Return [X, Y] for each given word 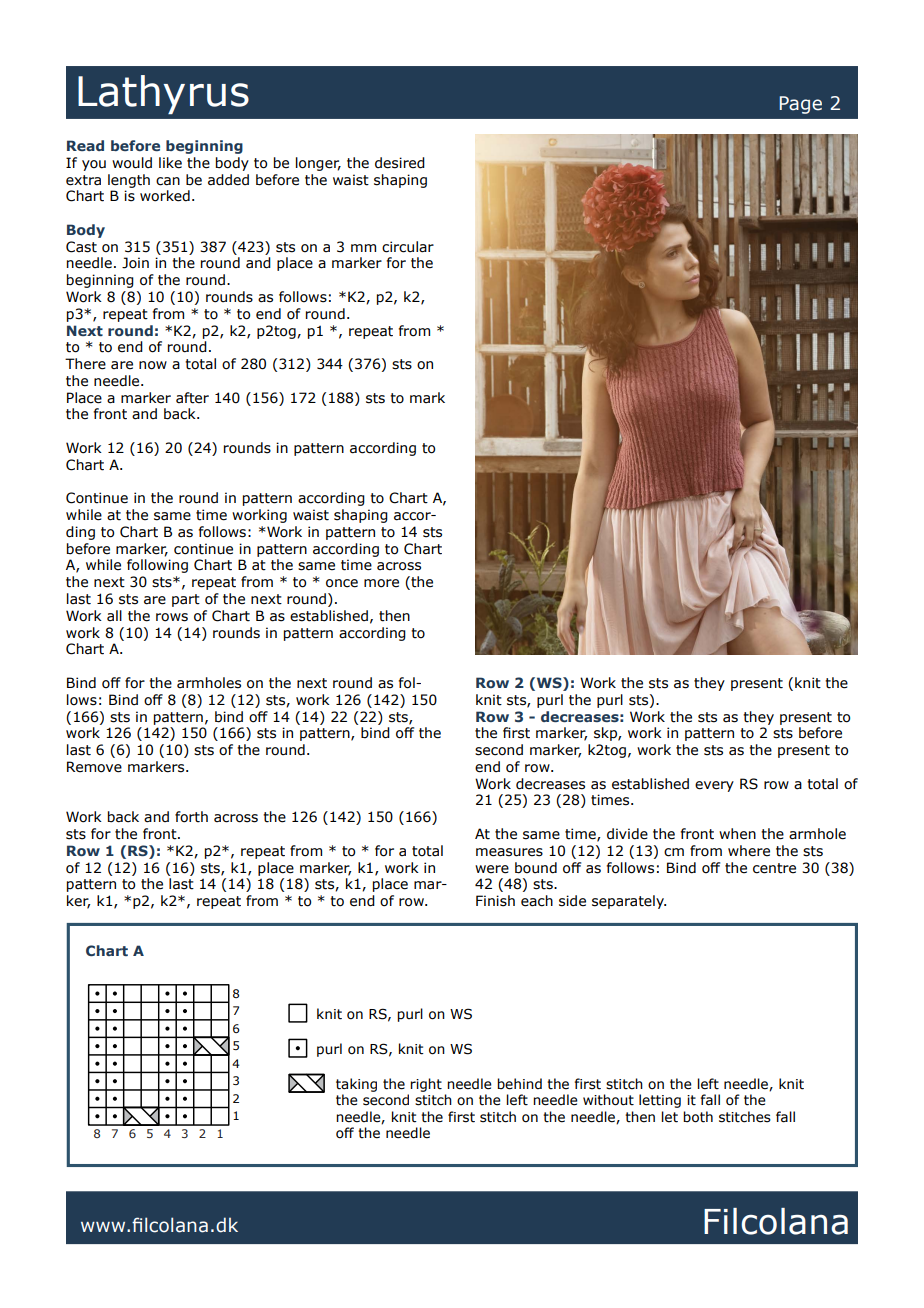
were [492, 869]
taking [356, 1085]
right [426, 1085]
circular [408, 247]
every [714, 786]
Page [801, 105]
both [698, 1117]
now [153, 365]
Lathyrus [163, 94]
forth [191, 817]
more [381, 583]
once [342, 583]
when [737, 834]
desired [400, 163]
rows [172, 617]
